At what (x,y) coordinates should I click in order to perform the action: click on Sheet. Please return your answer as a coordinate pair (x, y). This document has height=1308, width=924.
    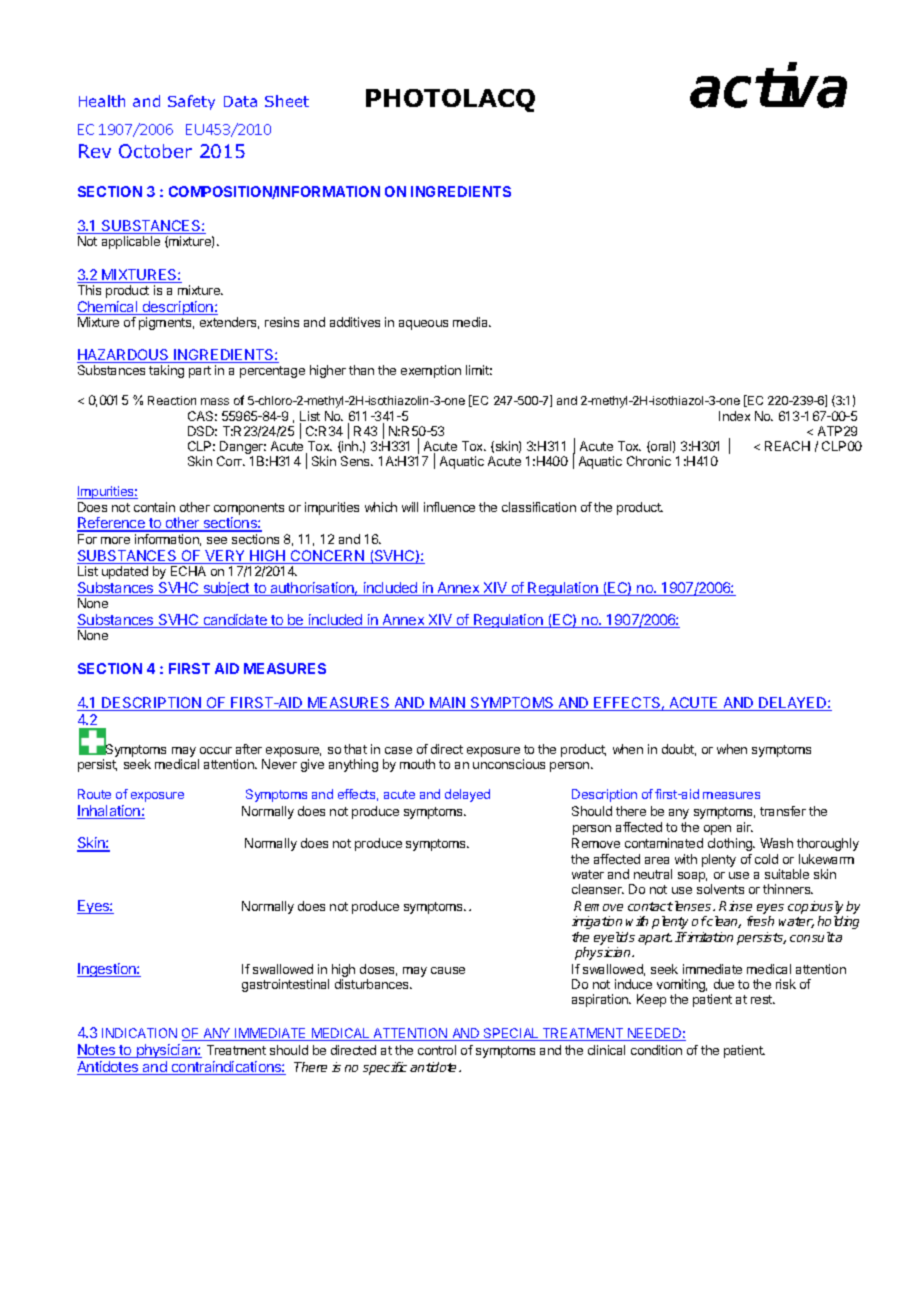
    Looking at the image, I should click on (287, 101).
